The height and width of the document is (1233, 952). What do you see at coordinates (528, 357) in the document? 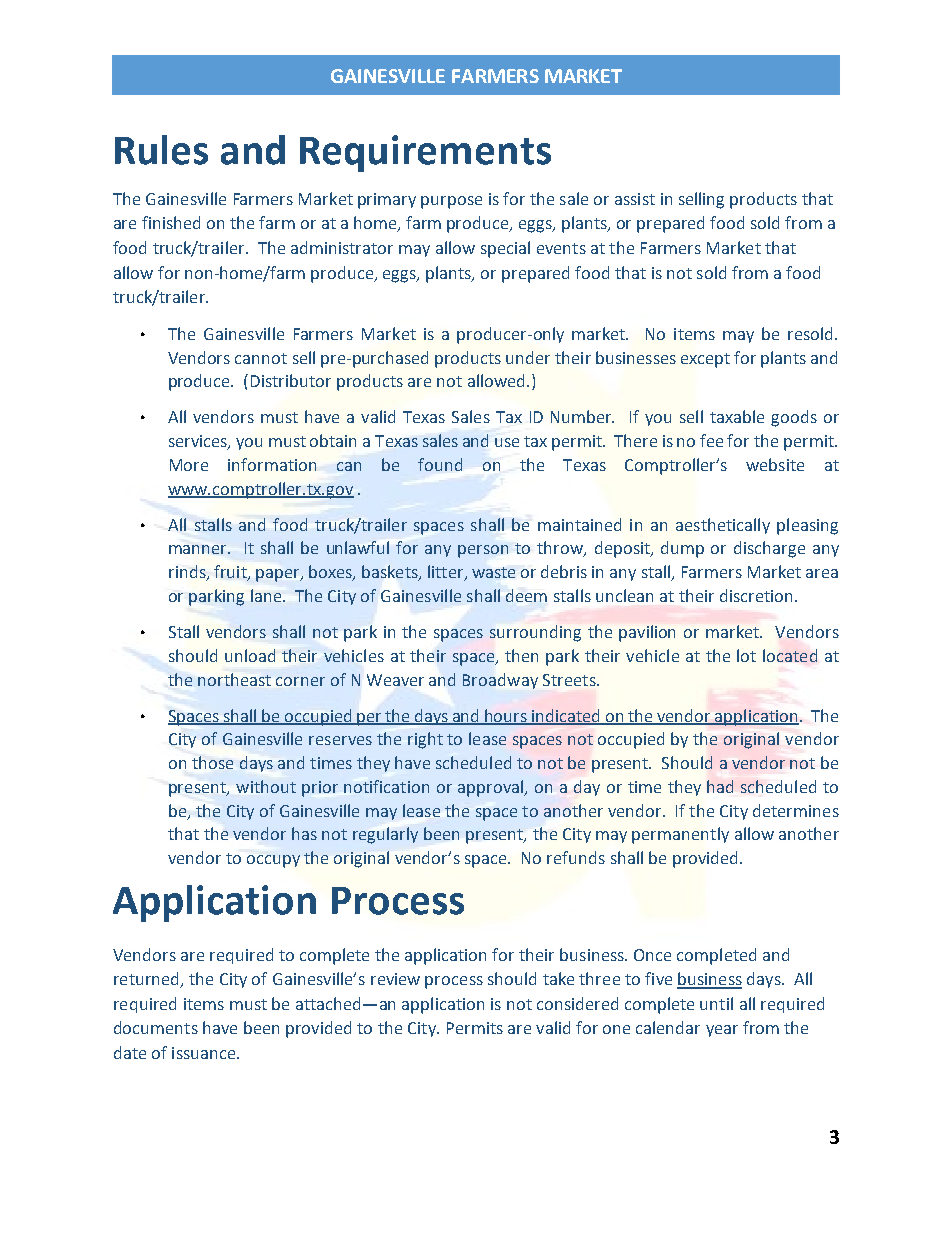
I see `under` at bounding box center [528, 357].
